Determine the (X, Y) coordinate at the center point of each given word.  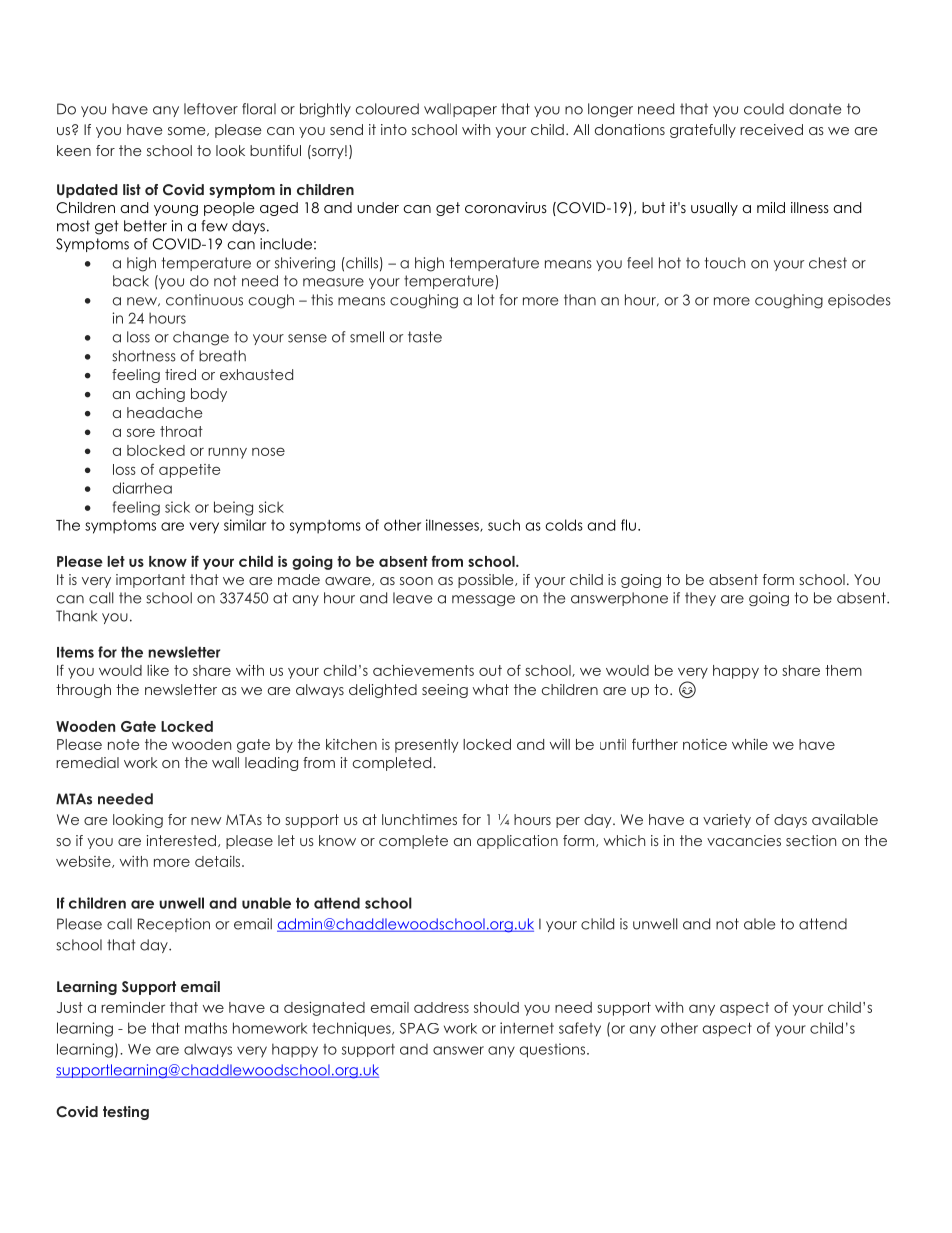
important (150, 581)
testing (126, 1113)
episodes (859, 301)
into (394, 129)
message (483, 600)
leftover (211, 109)
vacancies (744, 840)
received (771, 129)
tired (180, 374)
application (517, 842)
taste (425, 337)
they (700, 599)
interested (181, 840)
